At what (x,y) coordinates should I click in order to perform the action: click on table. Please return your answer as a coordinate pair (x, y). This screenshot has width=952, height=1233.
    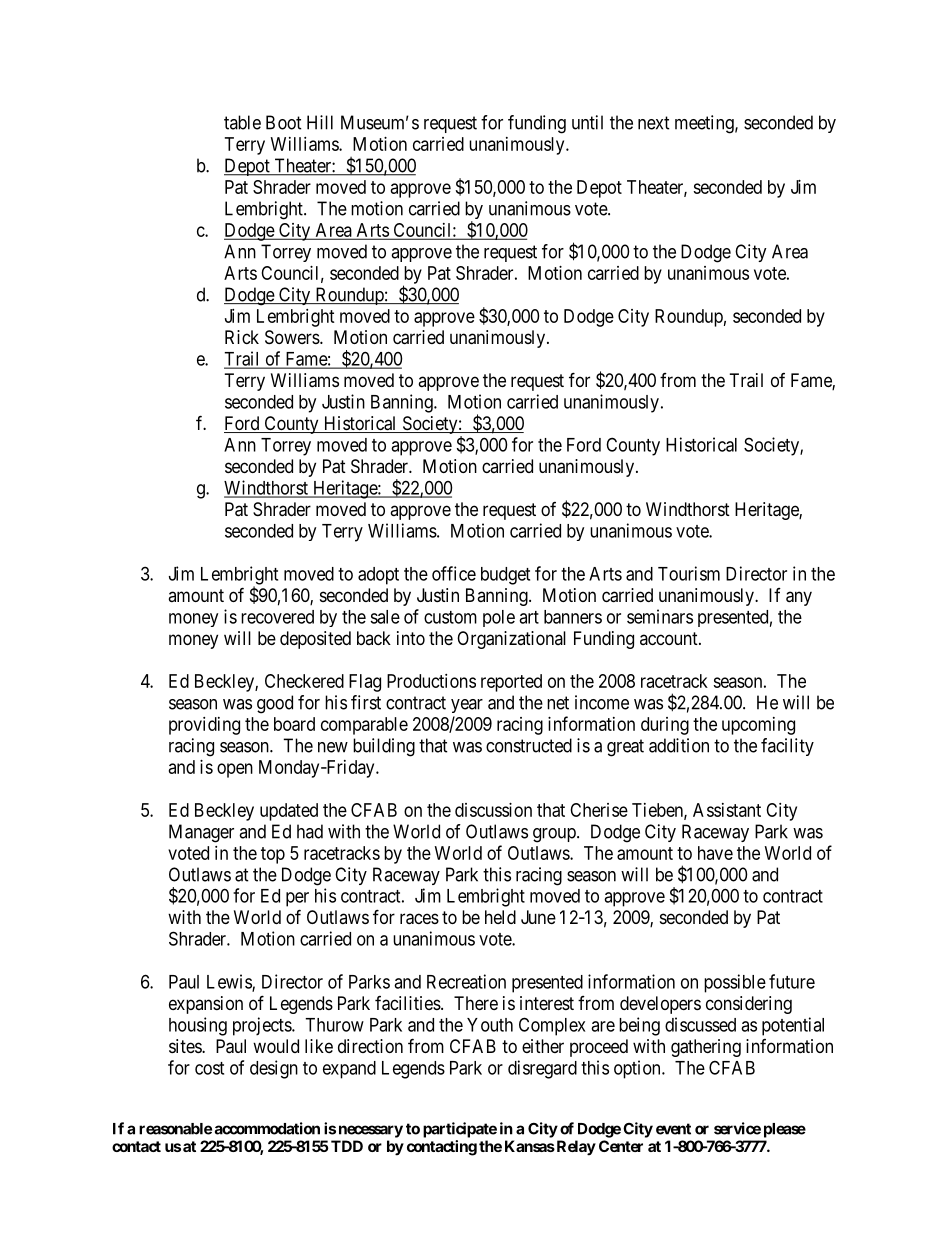
    Looking at the image, I should click on (242, 122).
